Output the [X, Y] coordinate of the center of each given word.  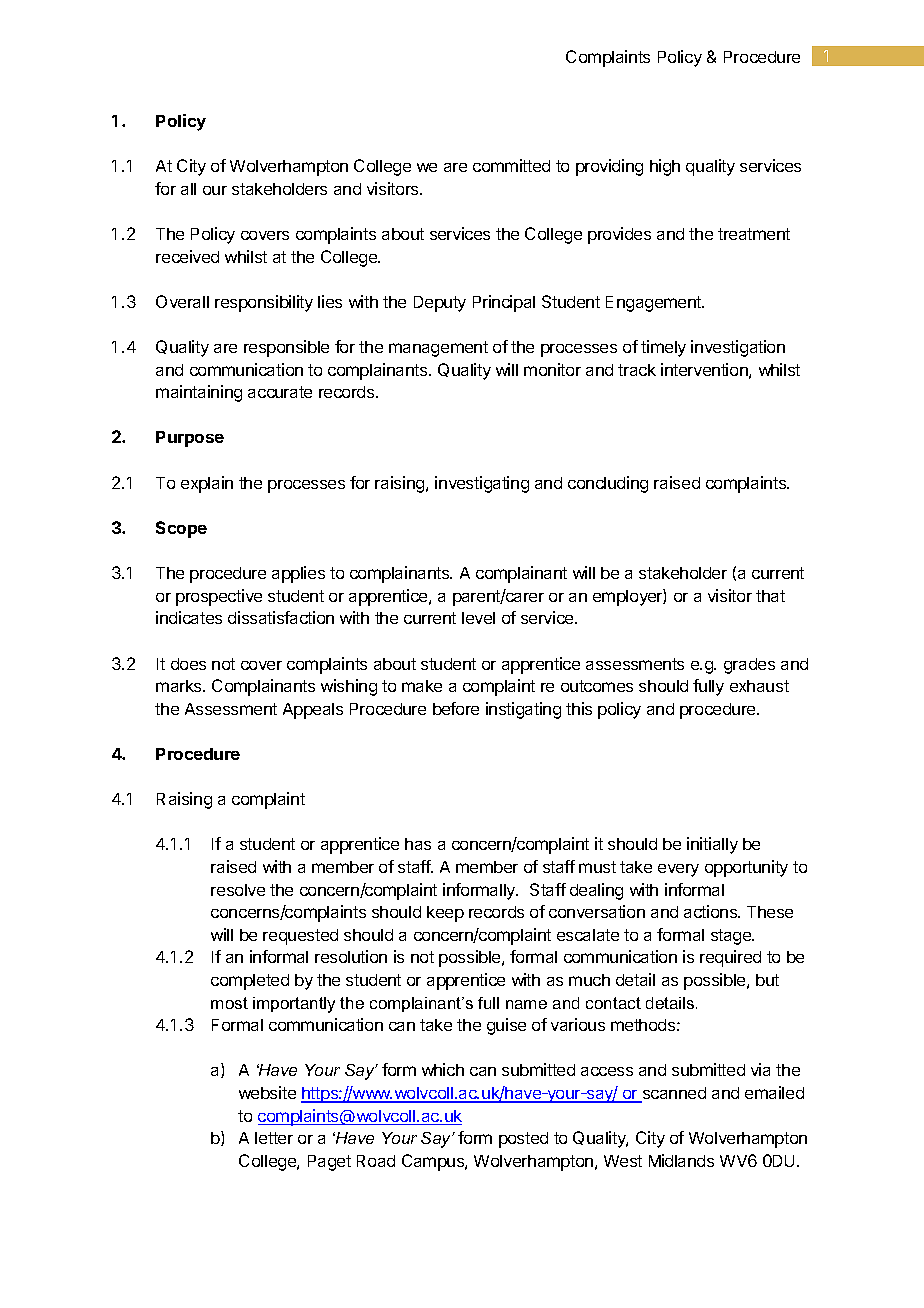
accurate [280, 392]
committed [511, 165]
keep [445, 914]
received [187, 256]
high [665, 167]
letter [274, 1138]
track [637, 370]
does [188, 664]
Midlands [681, 1160]
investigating [482, 484]
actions [711, 911]
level [478, 618]
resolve [238, 890]
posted [523, 1140]
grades [749, 666]
